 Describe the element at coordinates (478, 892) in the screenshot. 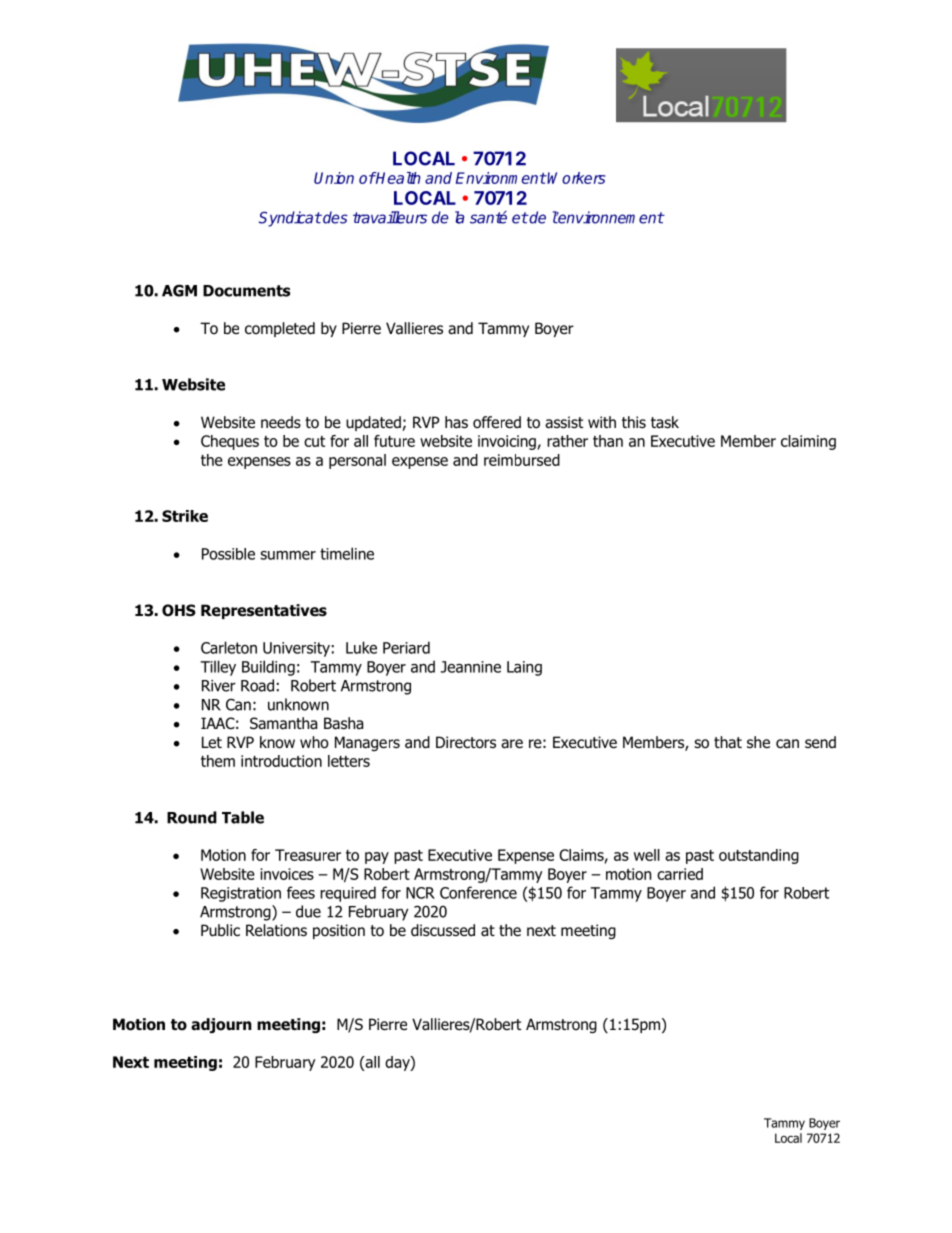

I see `Conference` at that location.
